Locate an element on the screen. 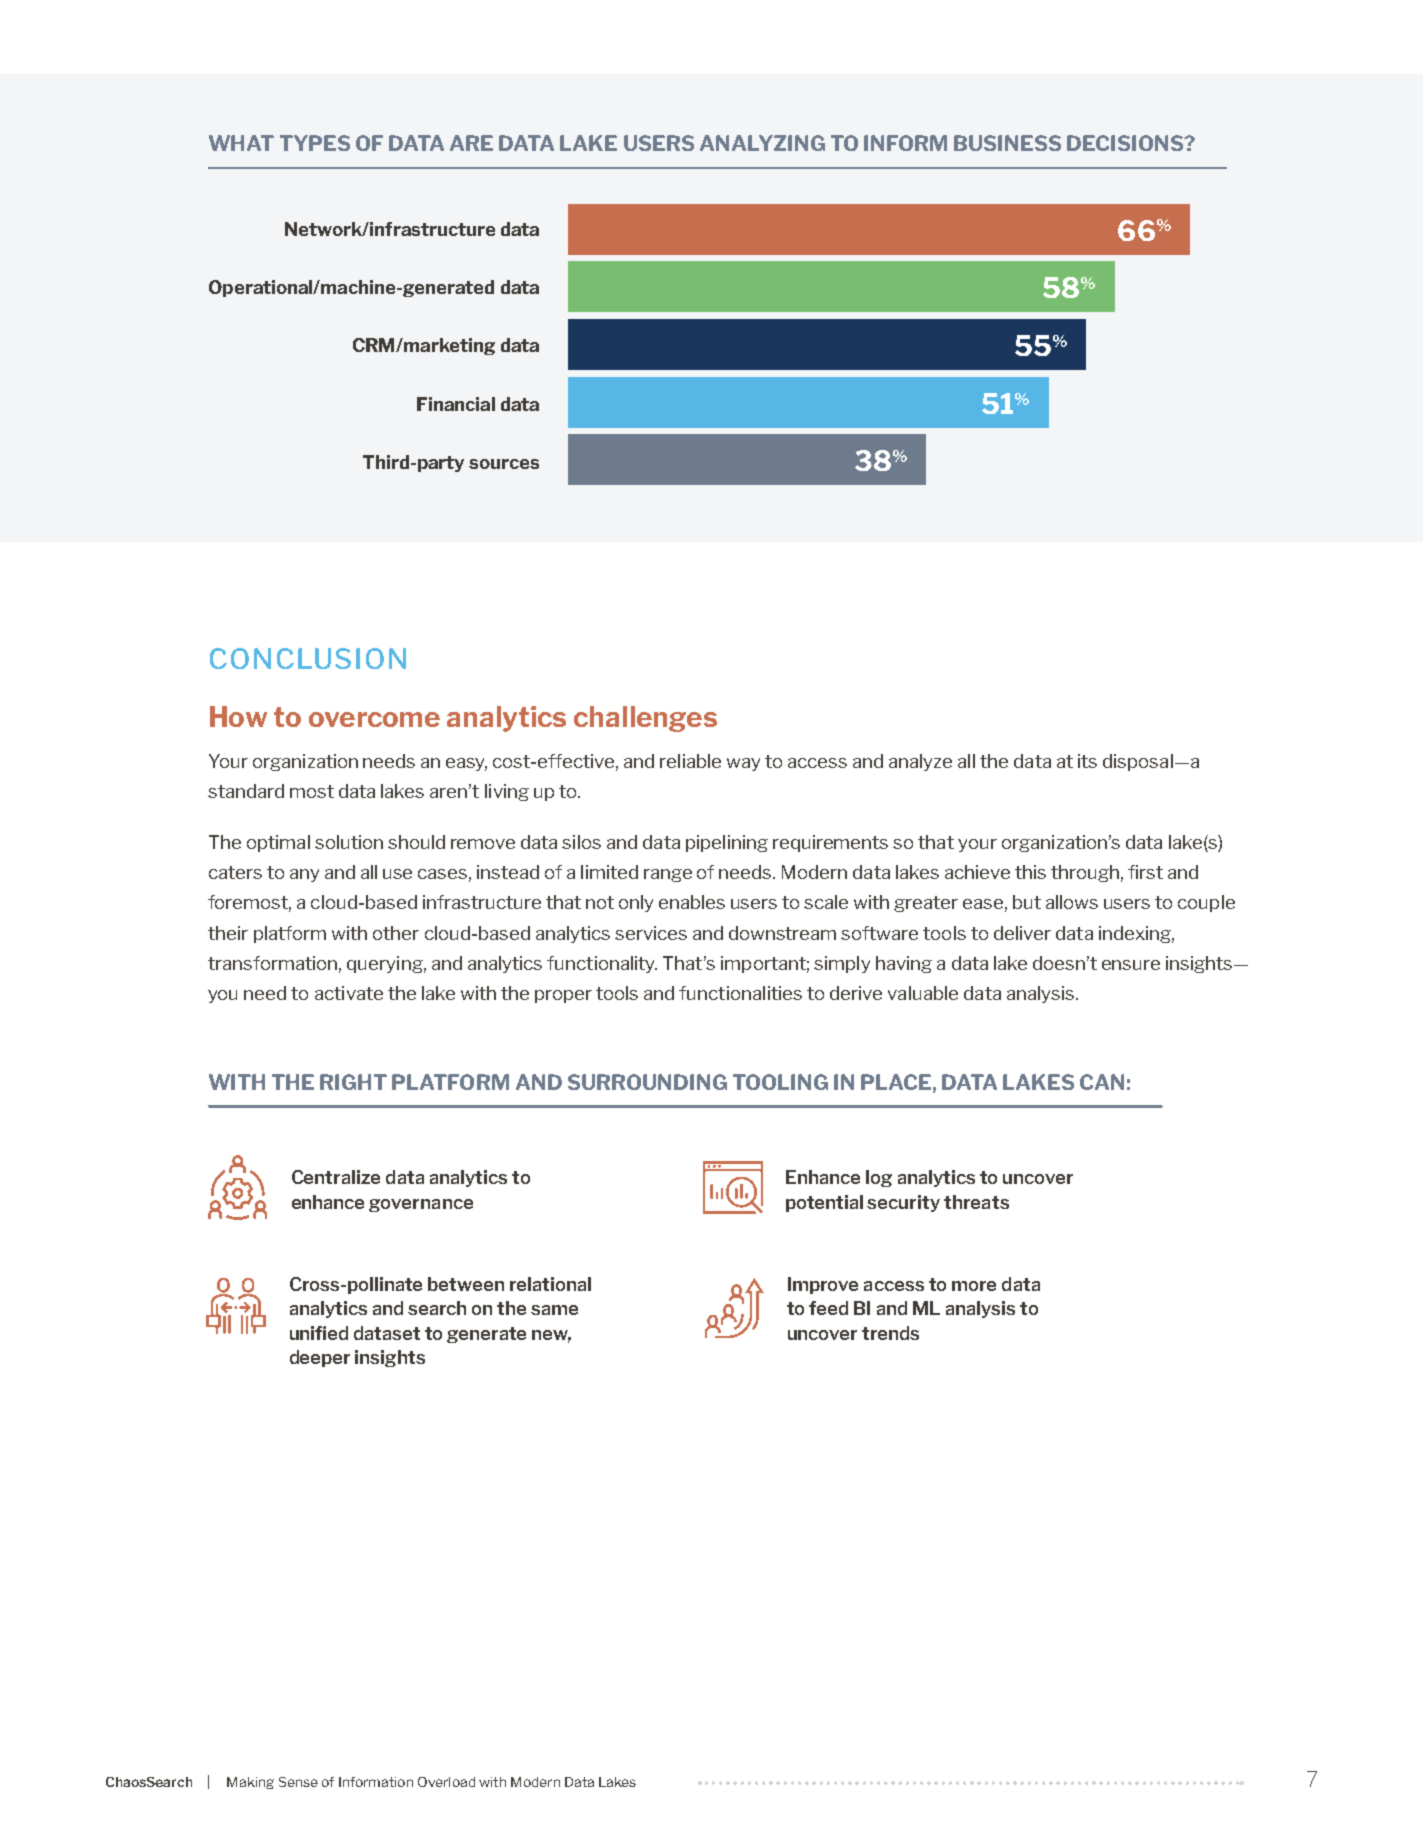 The height and width of the screenshot is (1841, 1423). TYPES is located at coordinates (315, 143).
